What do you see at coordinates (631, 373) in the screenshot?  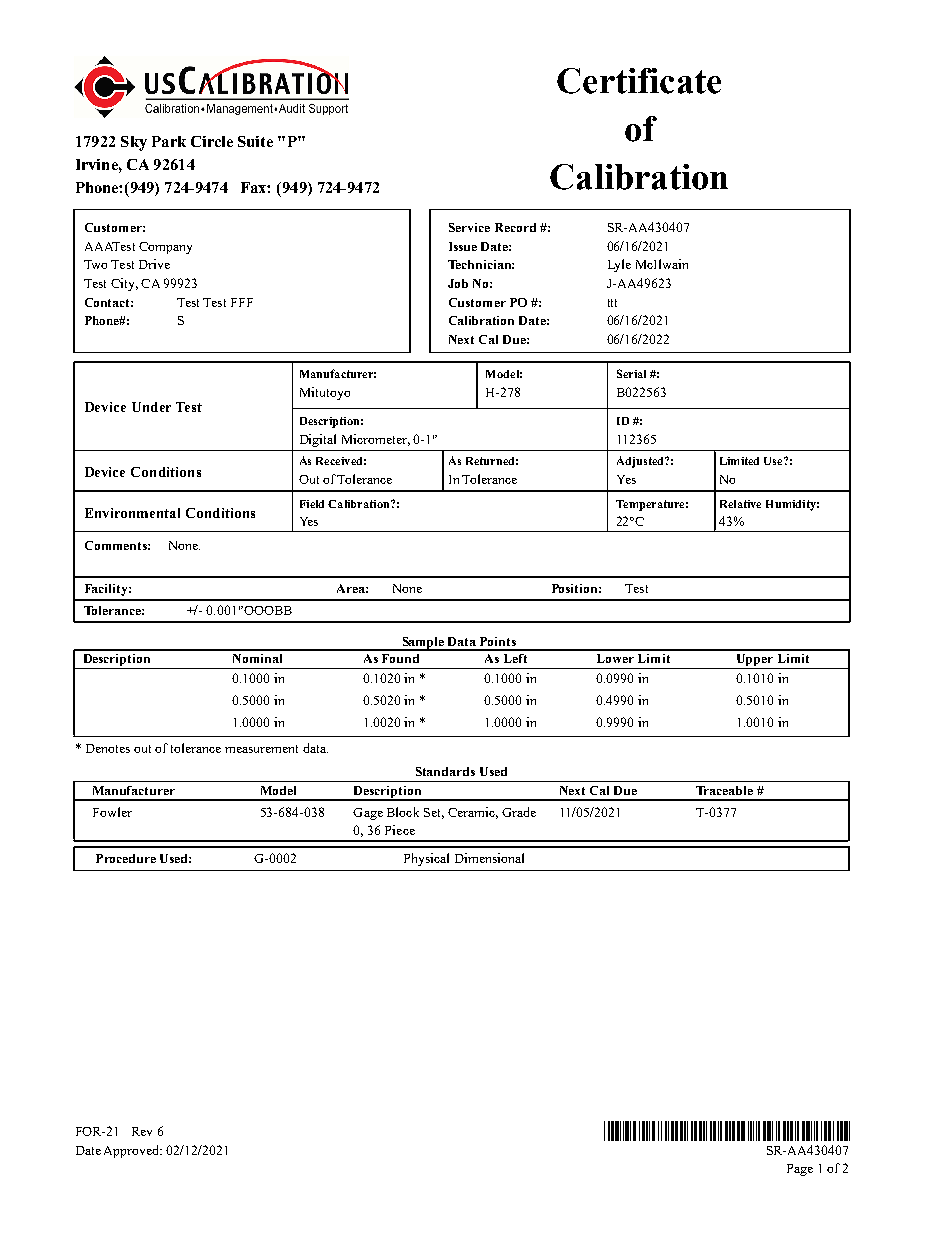 I see `Serial` at bounding box center [631, 373].
